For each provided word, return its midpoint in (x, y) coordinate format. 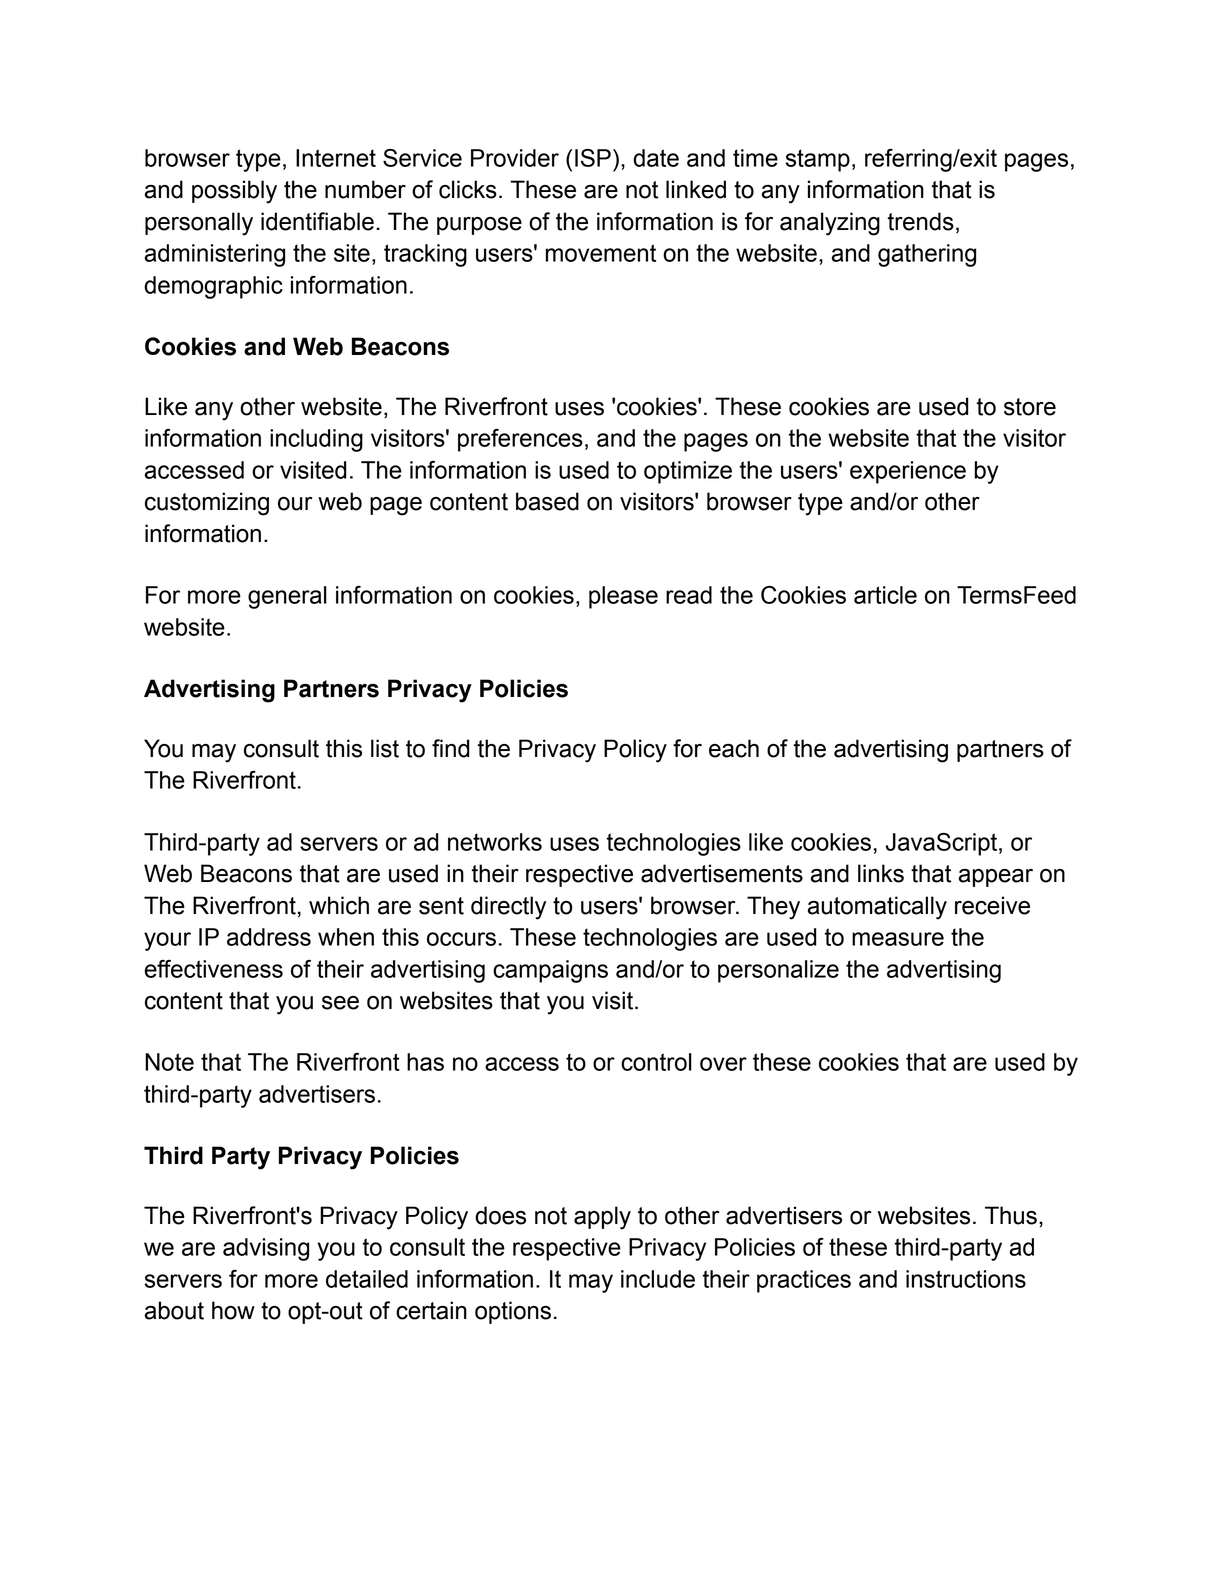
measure (898, 939)
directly (508, 908)
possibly (234, 192)
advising (266, 1249)
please (623, 597)
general (287, 597)
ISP (593, 158)
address (269, 937)
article (885, 595)
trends (921, 221)
